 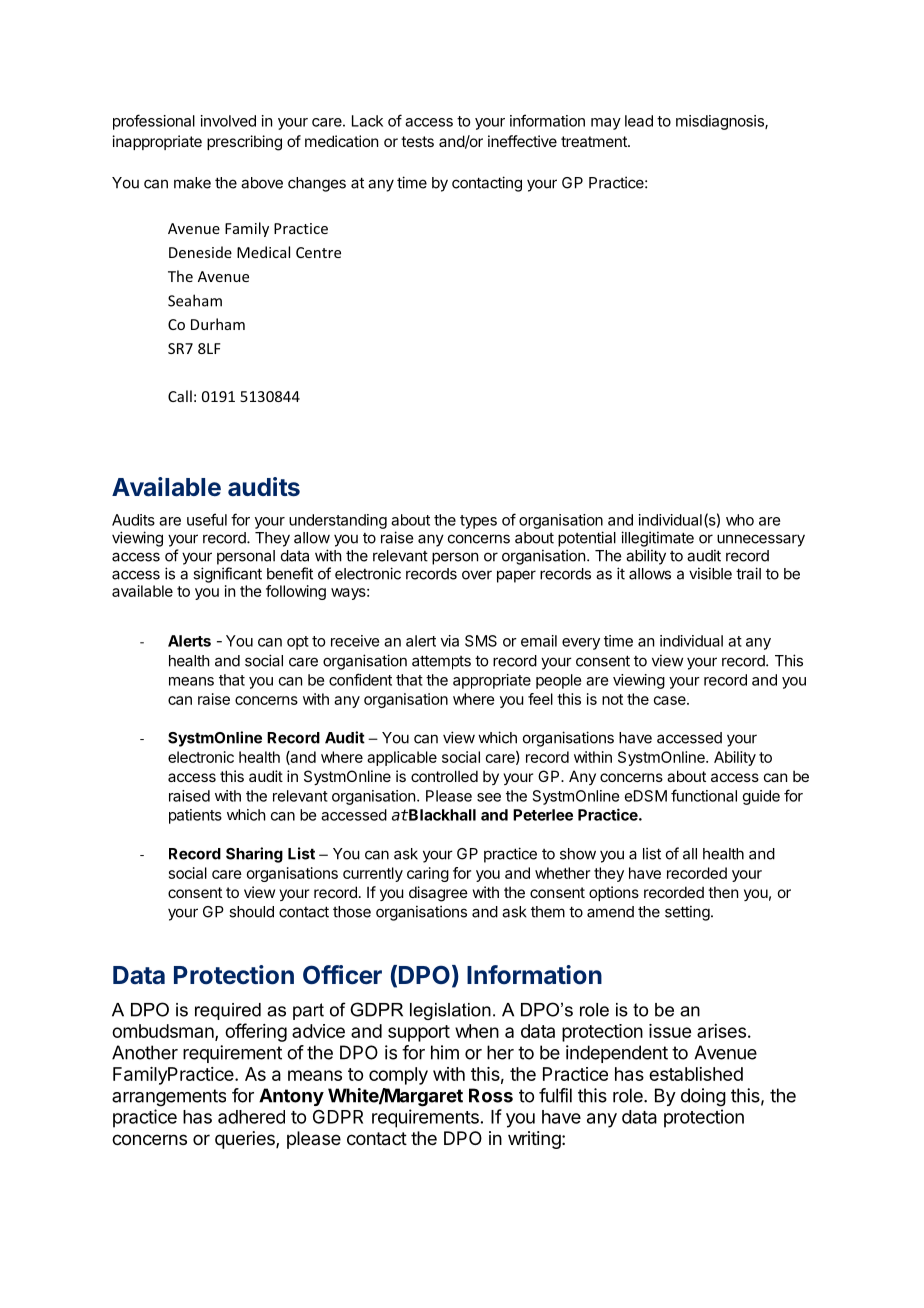 What do you see at coordinates (251, 1117) in the image?
I see `adhered` at bounding box center [251, 1117].
